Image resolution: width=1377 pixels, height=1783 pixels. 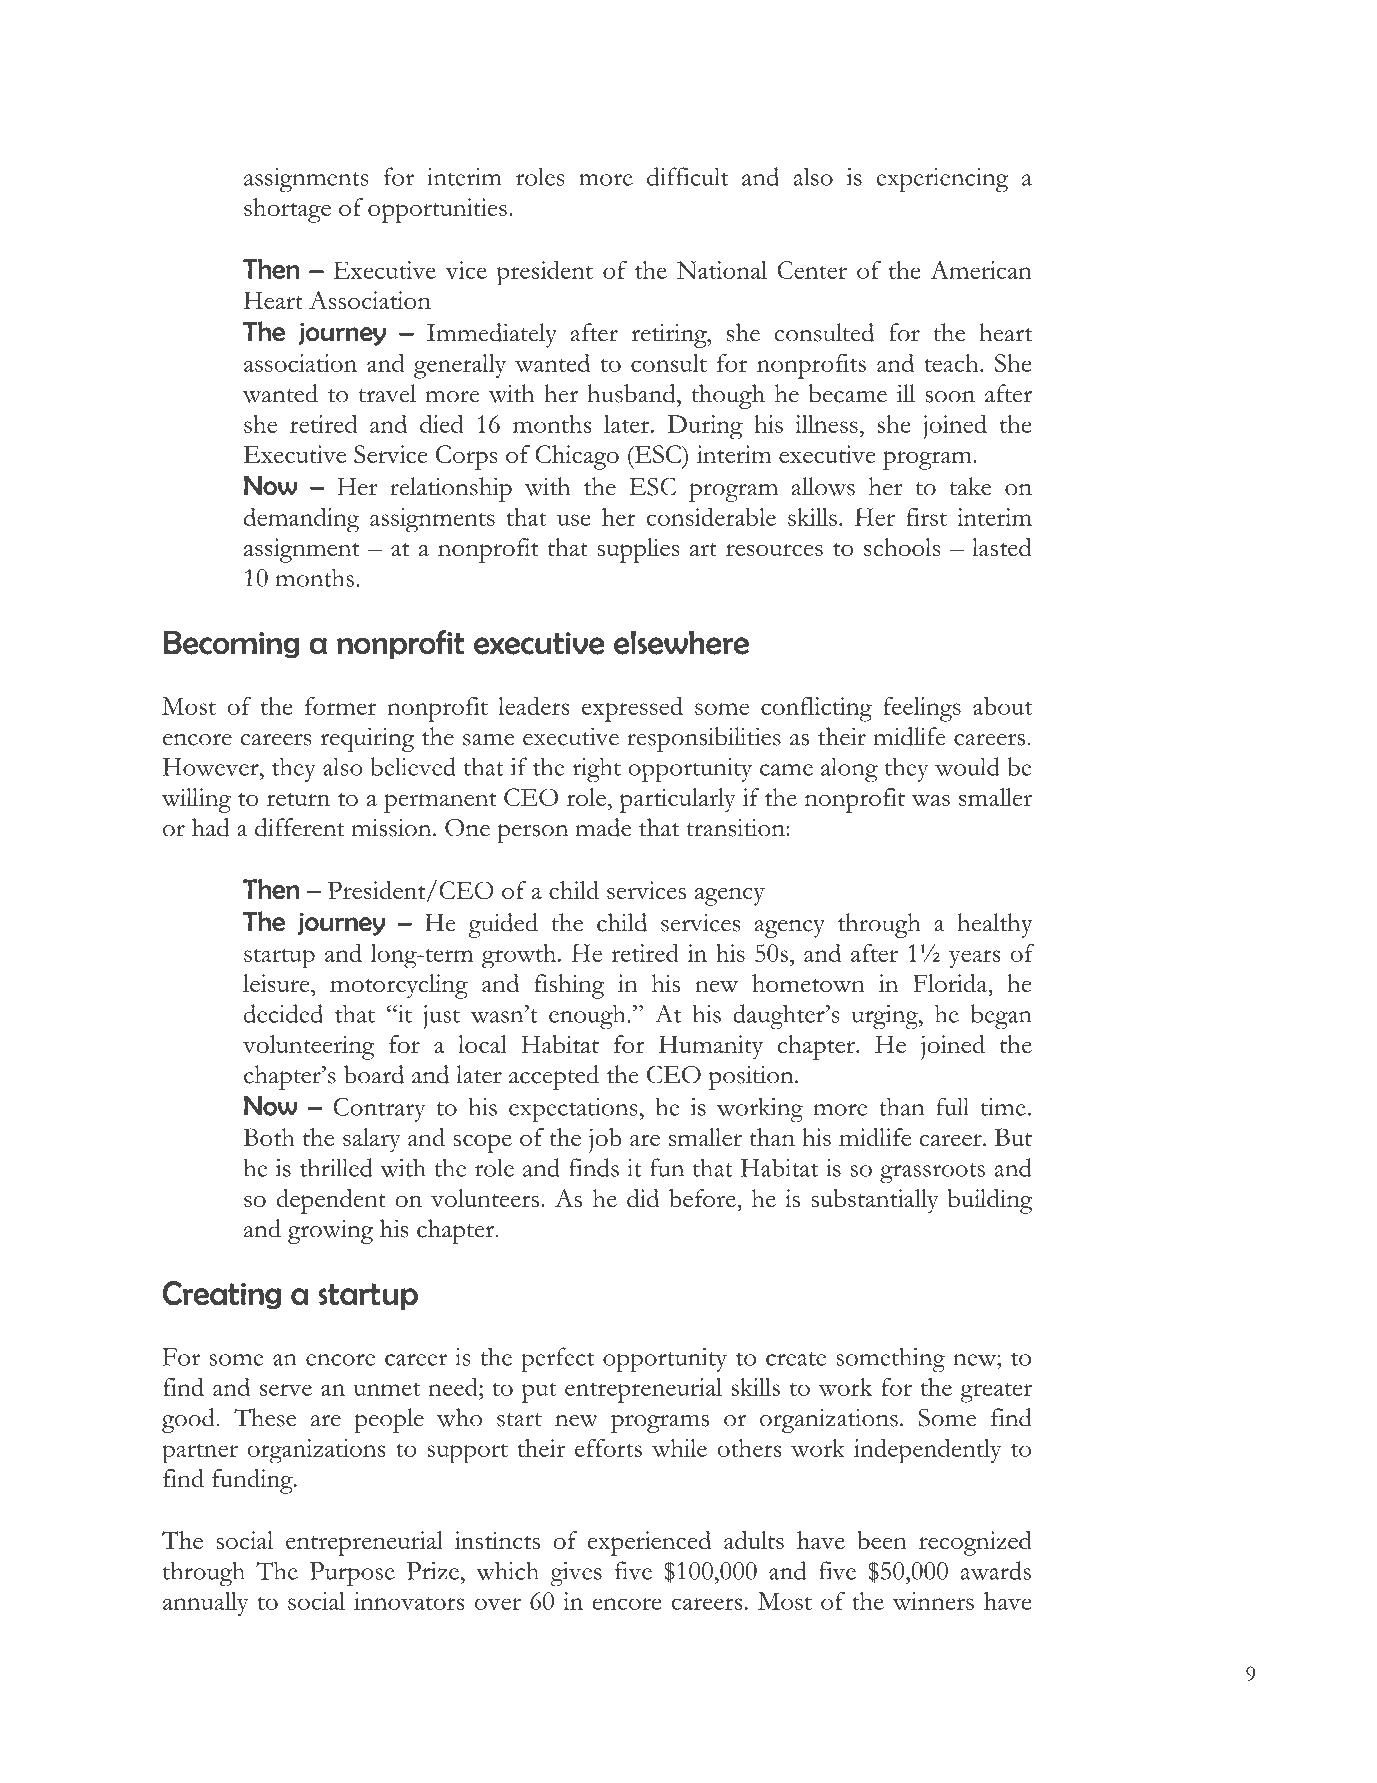 What do you see at coordinates (902, 547) in the page?
I see `schools` at bounding box center [902, 547].
